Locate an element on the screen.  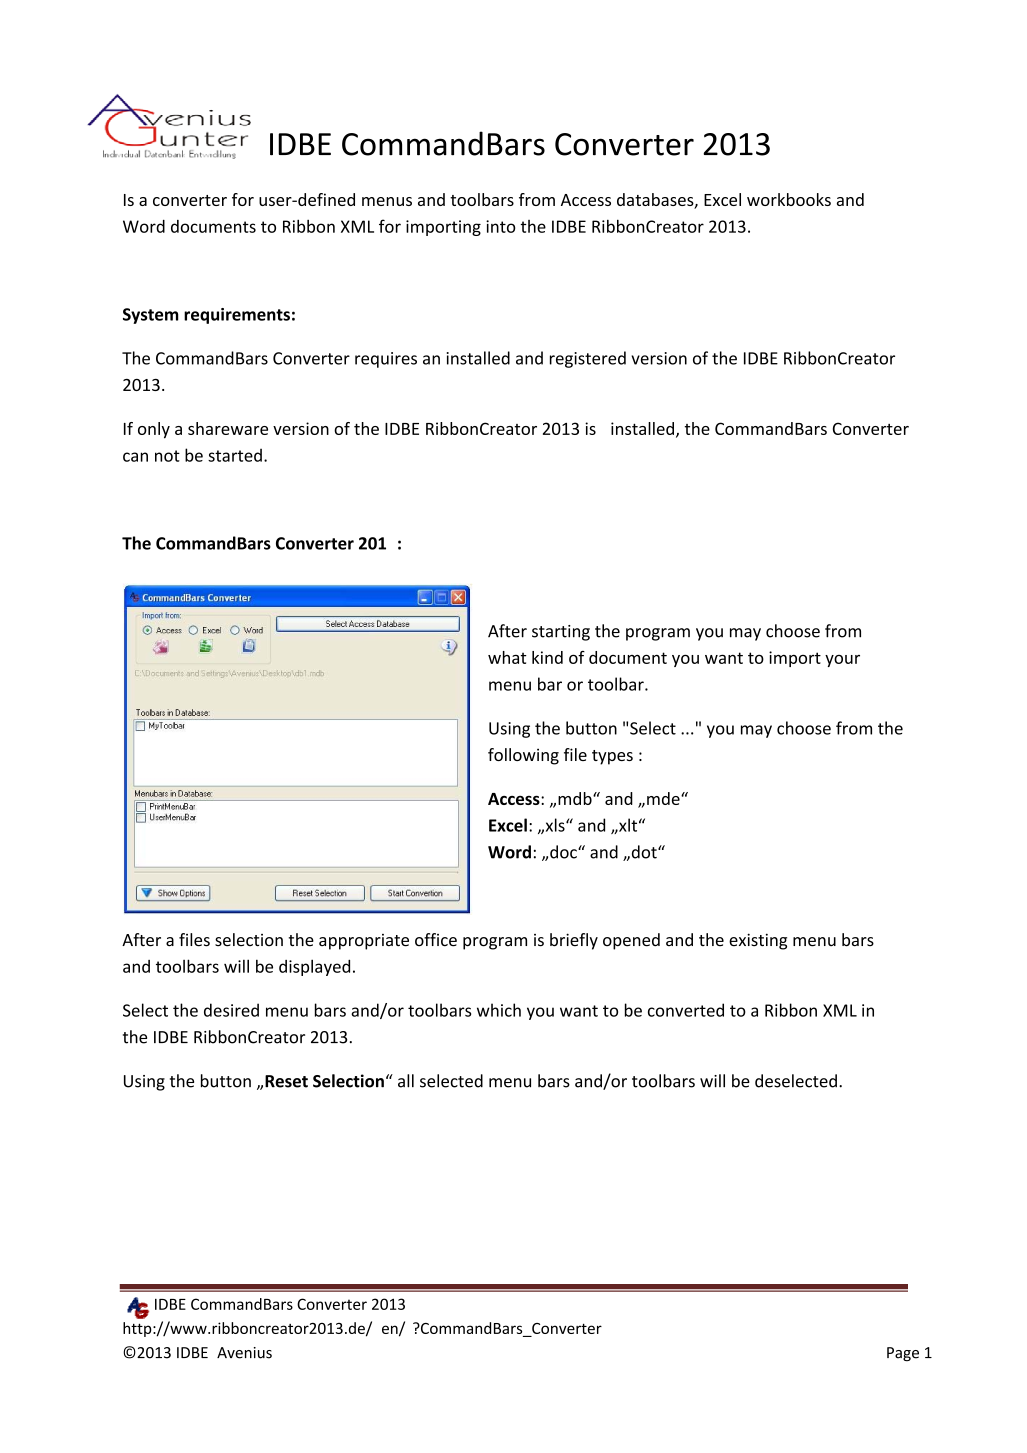
mde is located at coordinates (664, 798).
